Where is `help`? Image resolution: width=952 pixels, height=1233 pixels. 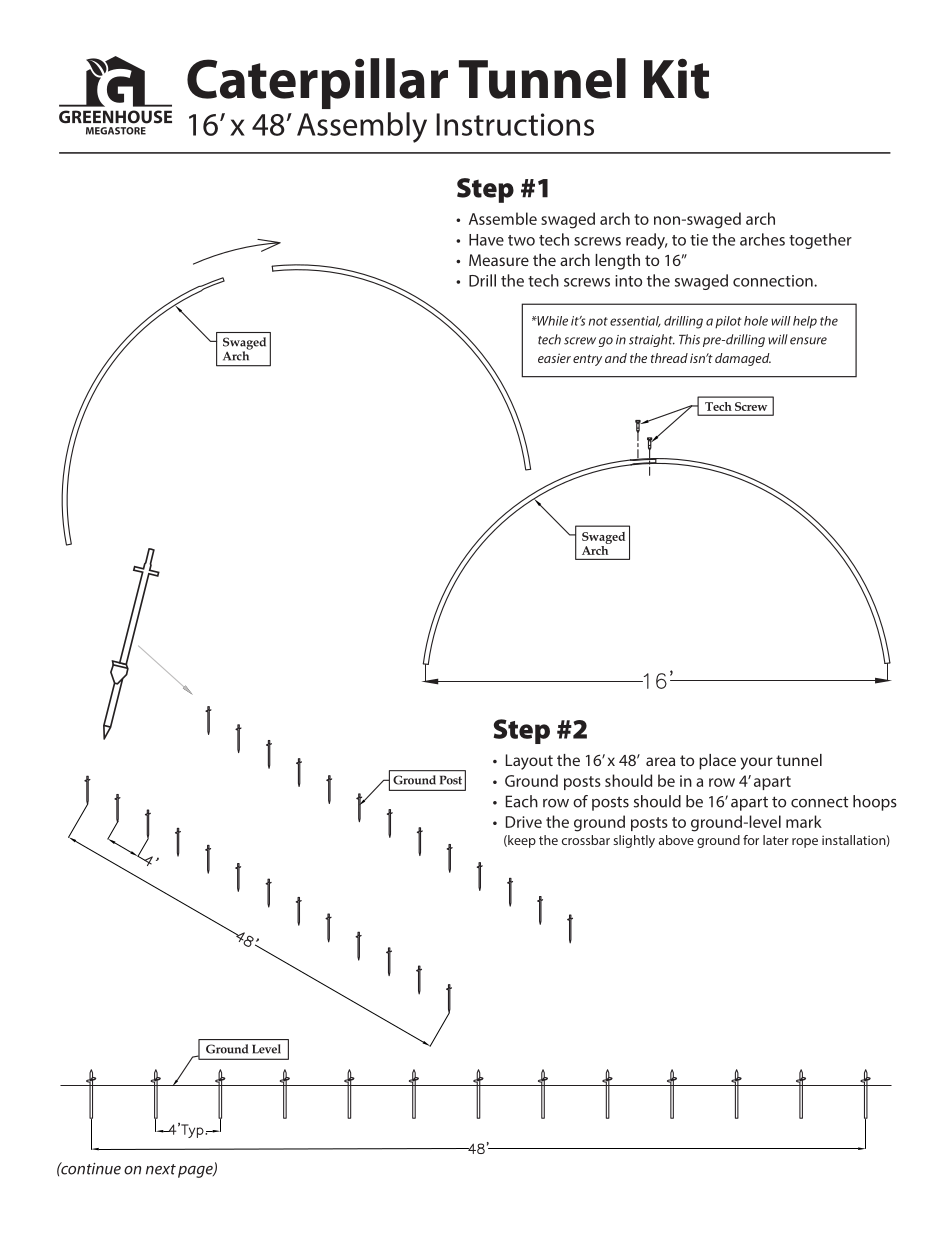 help is located at coordinates (805, 322).
